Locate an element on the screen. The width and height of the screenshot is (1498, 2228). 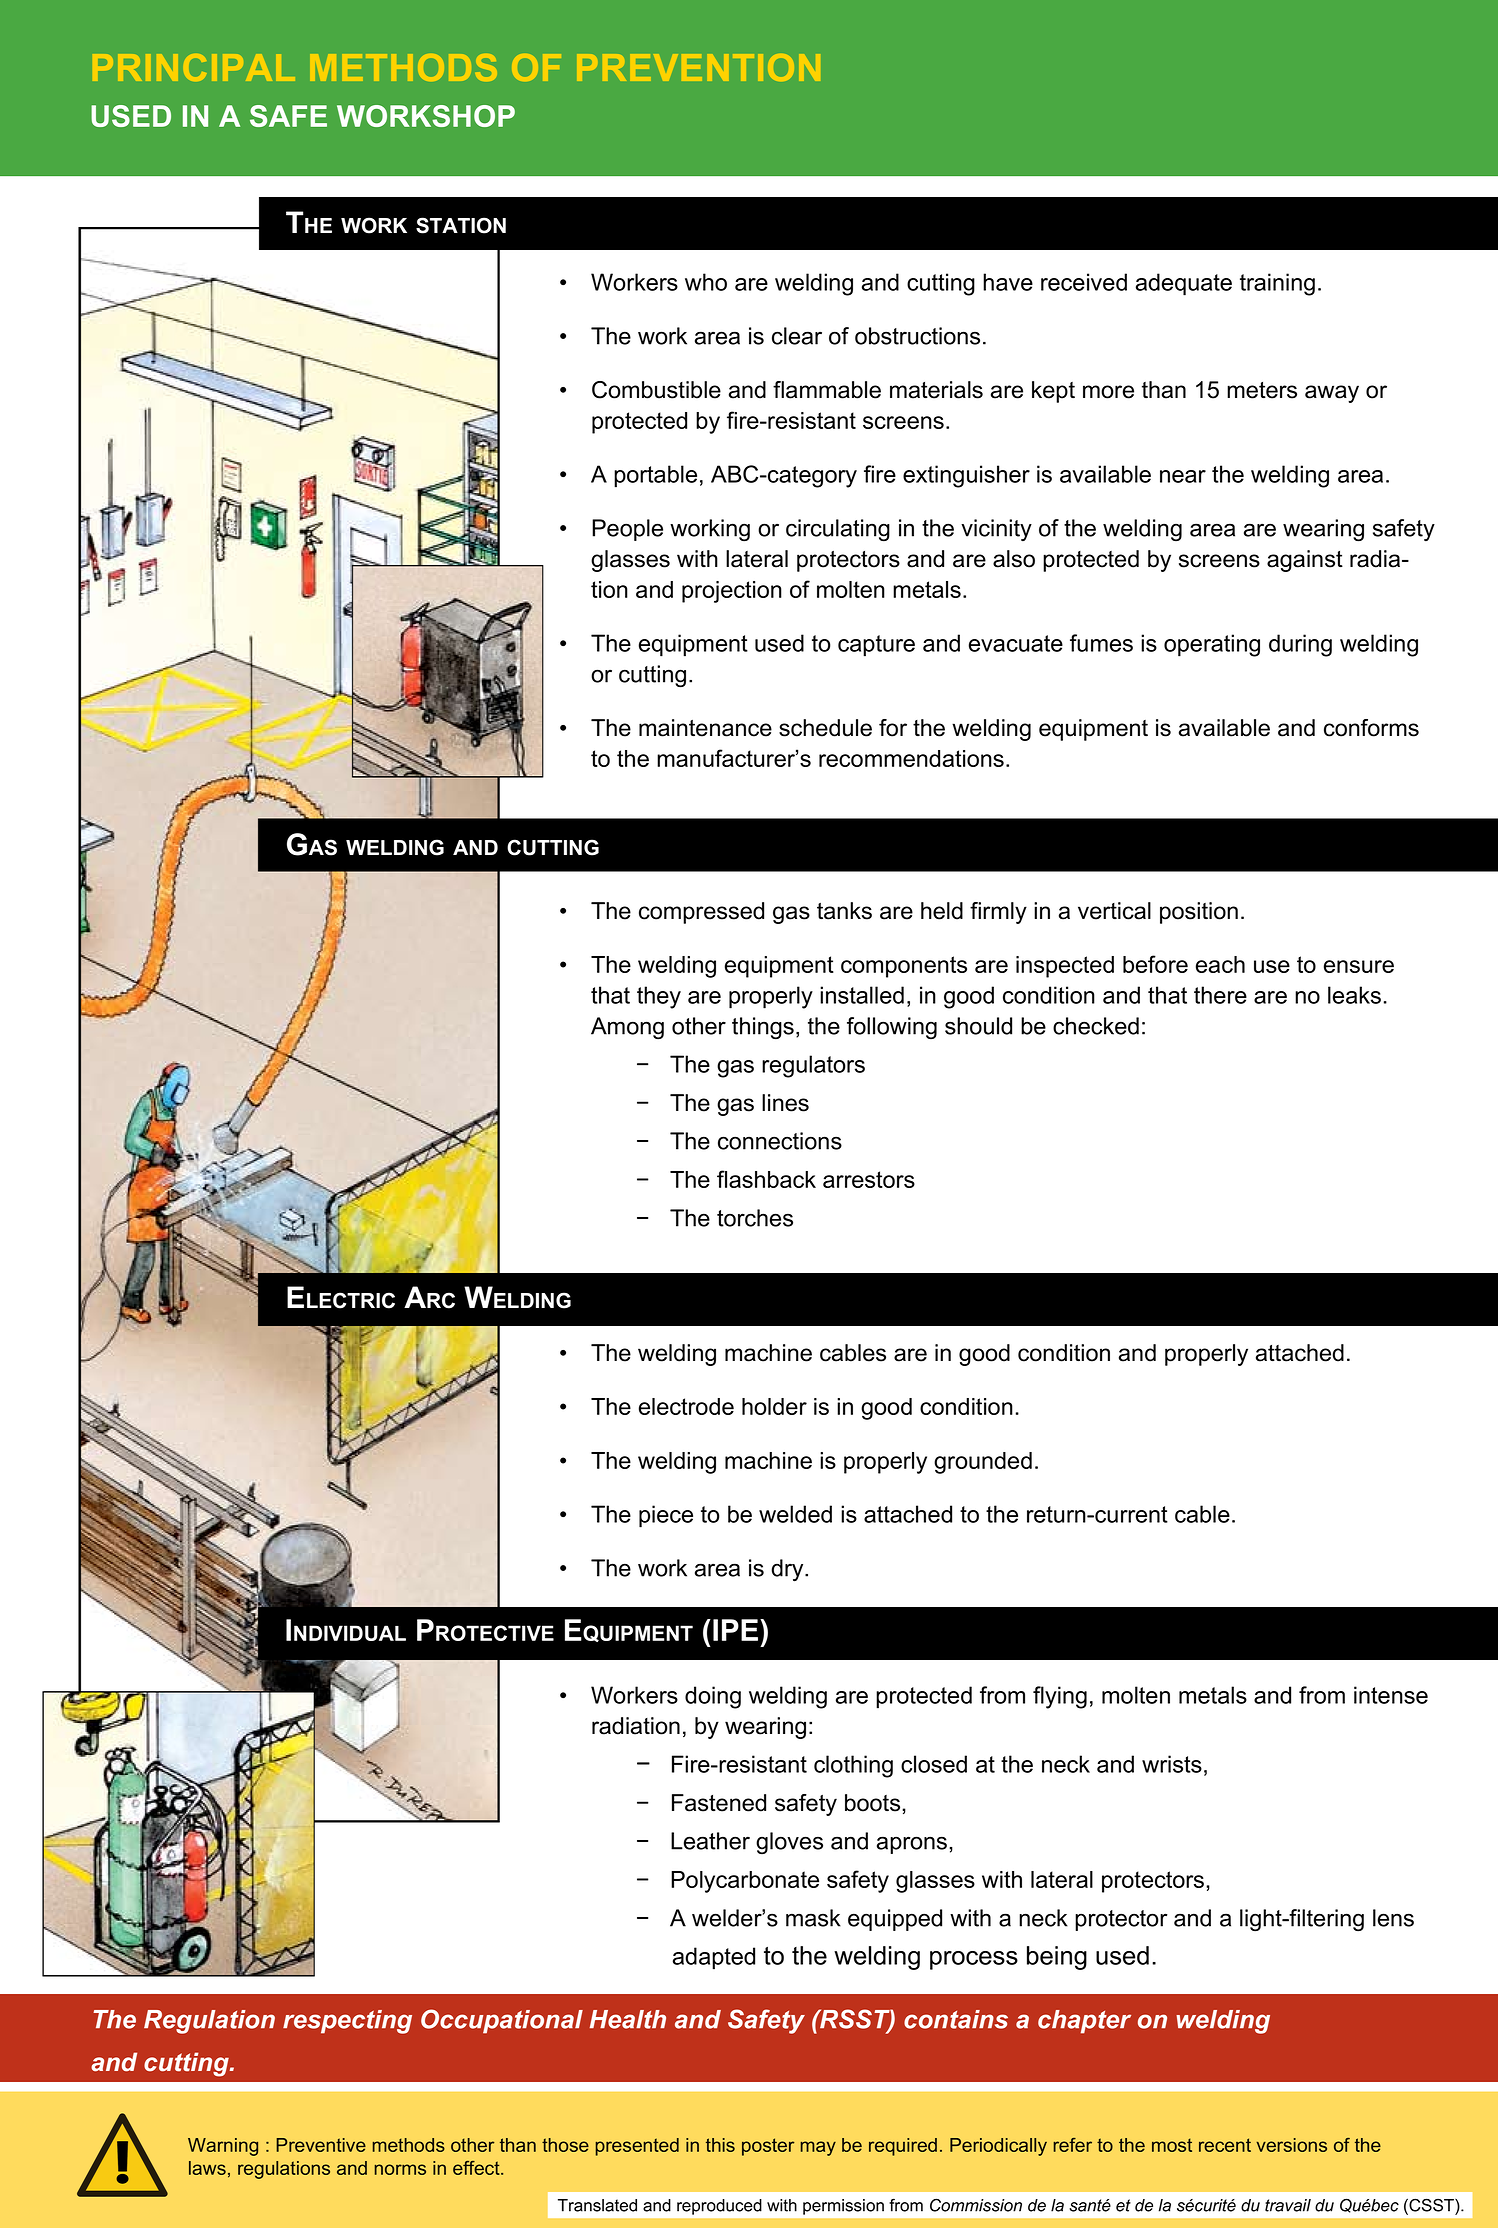
may is located at coordinates (818, 2148).
